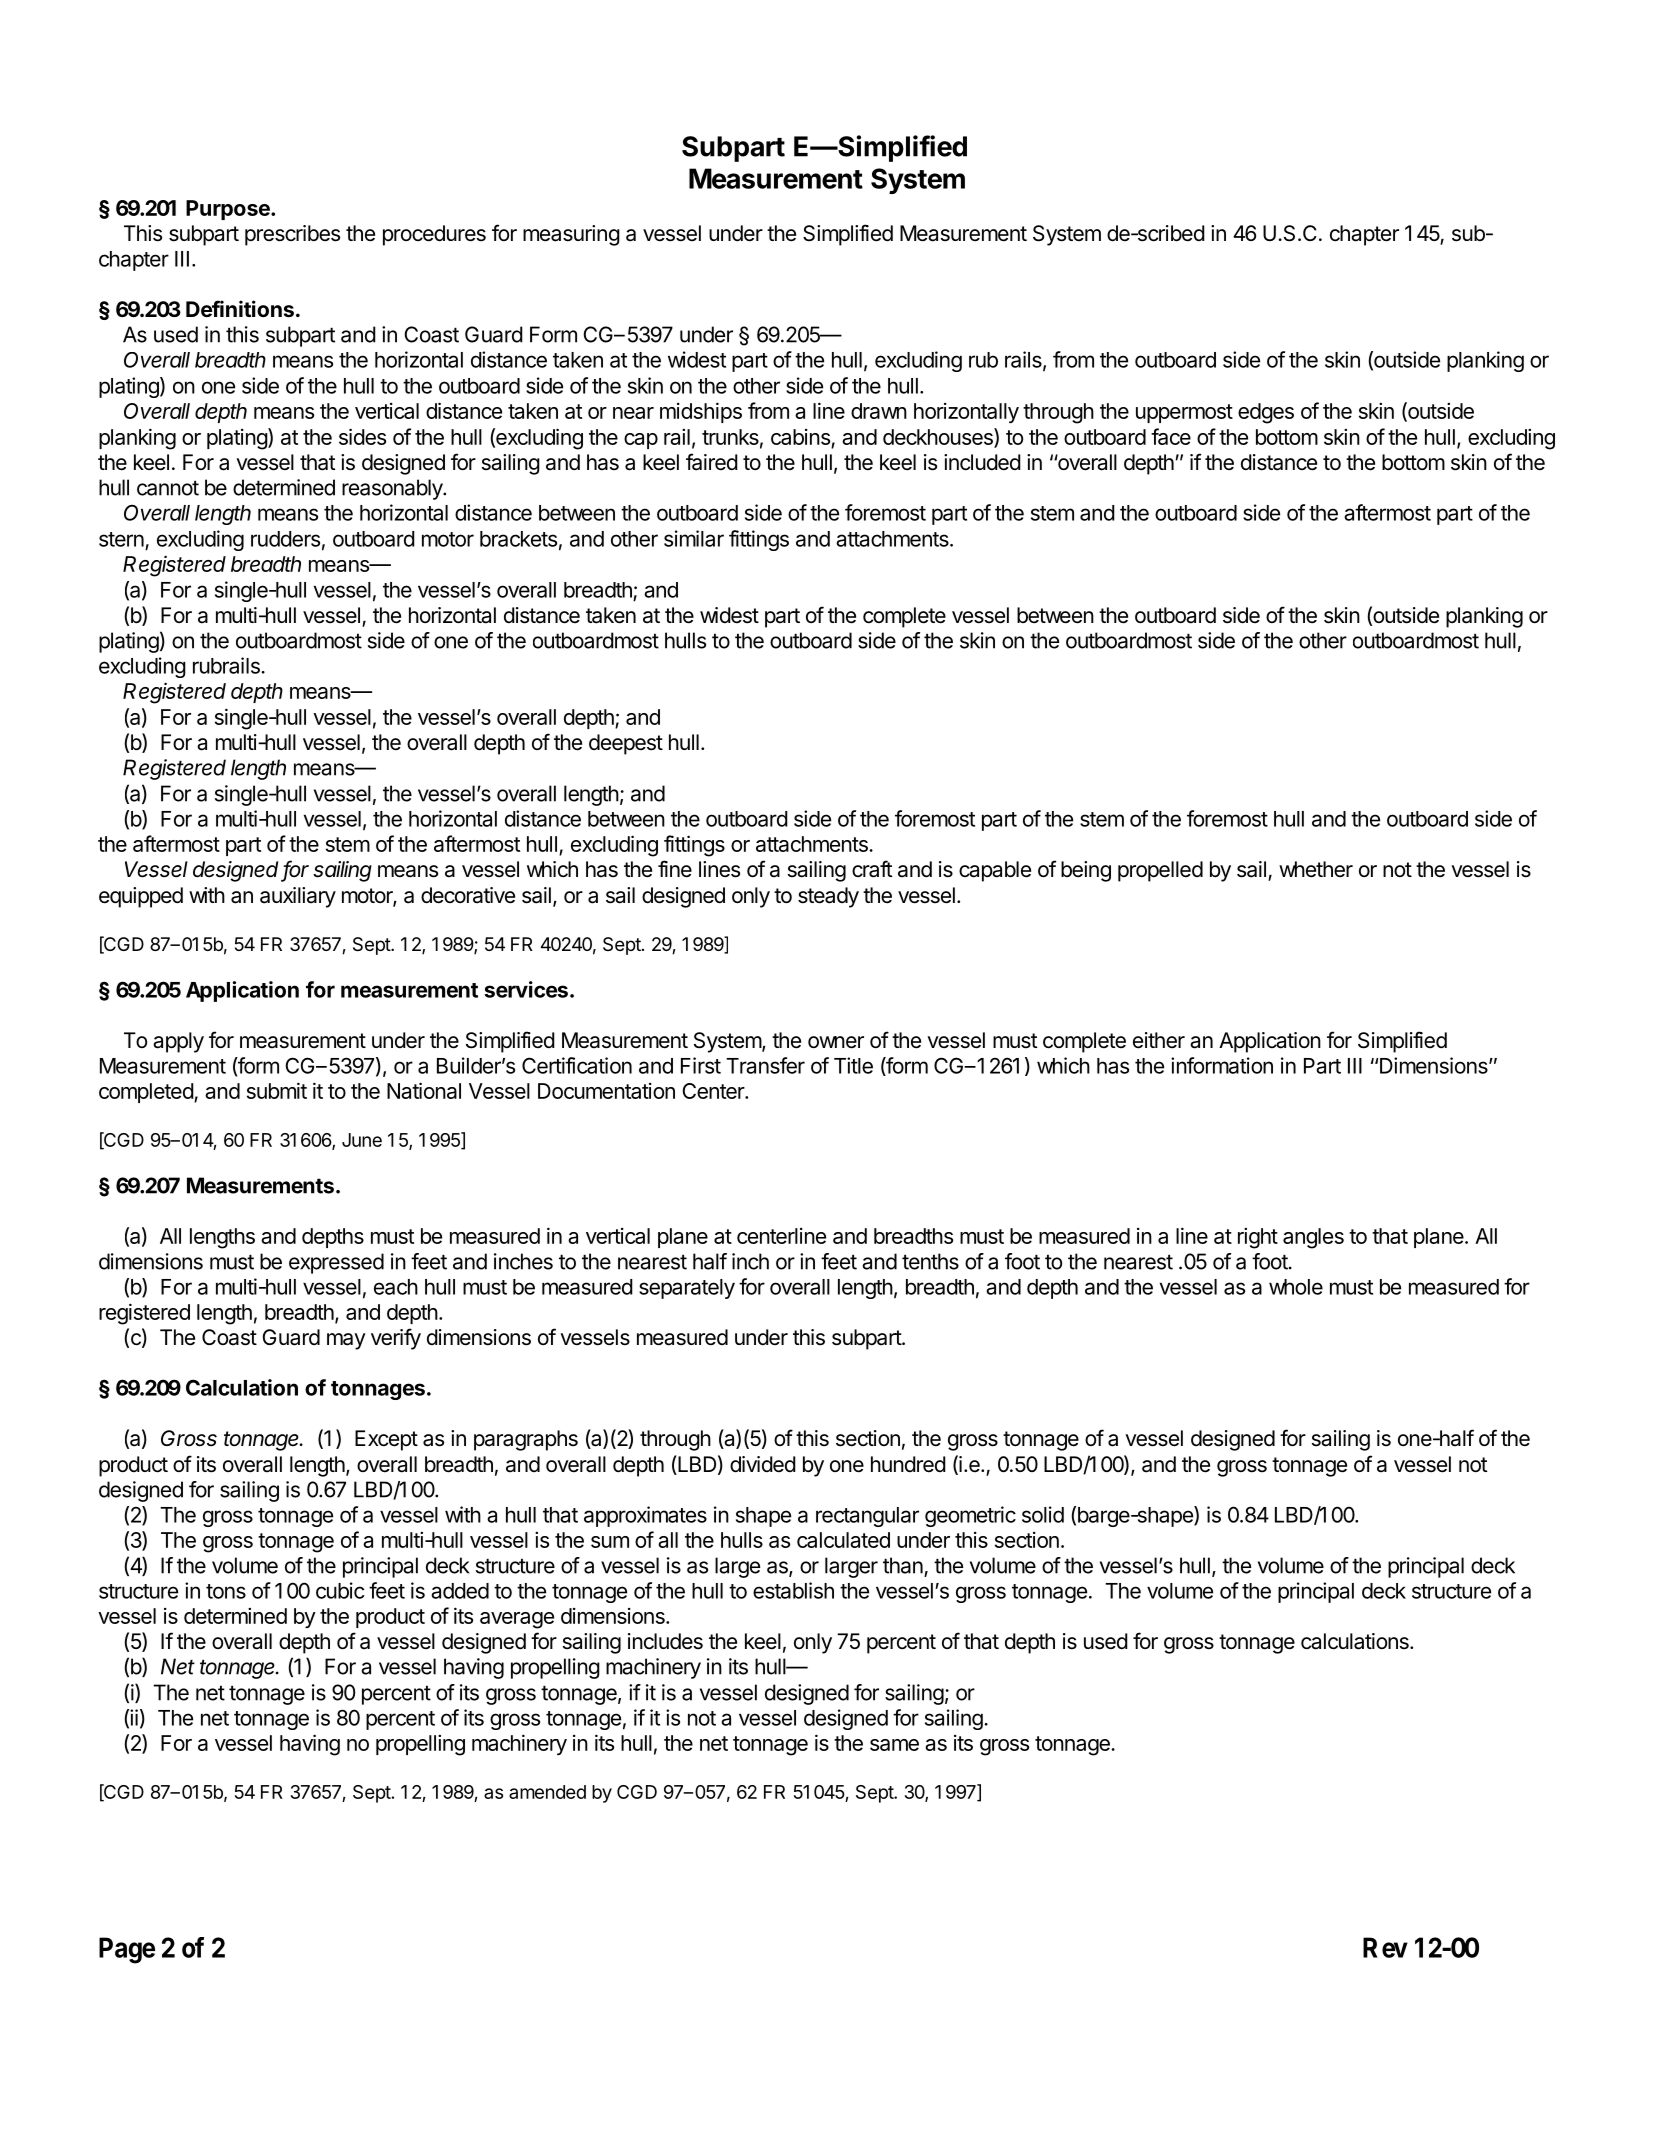 The image size is (1653, 2139). I want to click on either, so click(1159, 1040).
